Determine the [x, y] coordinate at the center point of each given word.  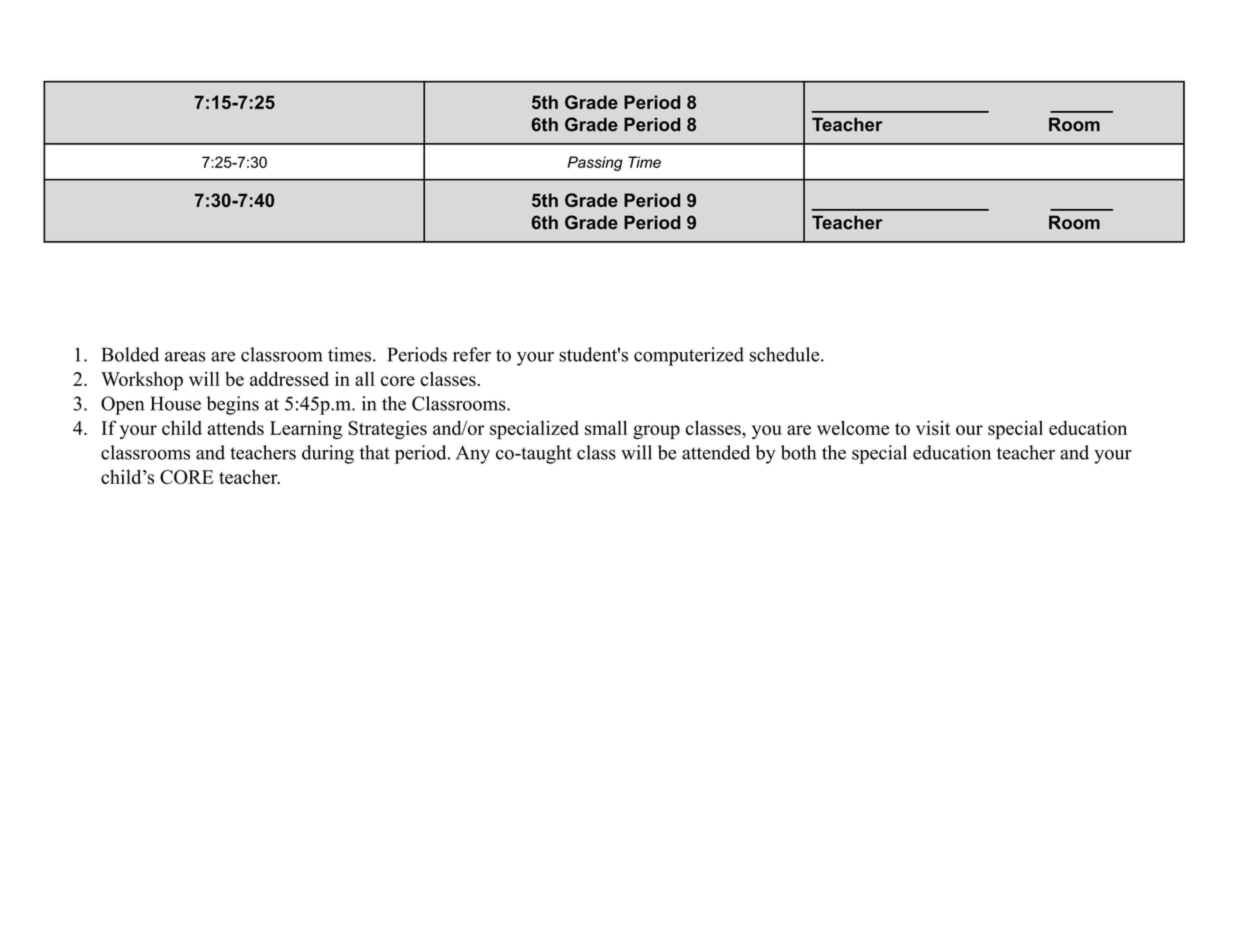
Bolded [130, 354]
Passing [595, 163]
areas [185, 357]
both [798, 452]
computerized [689, 356]
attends [235, 427]
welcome [853, 427]
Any [473, 454]
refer [472, 354]
